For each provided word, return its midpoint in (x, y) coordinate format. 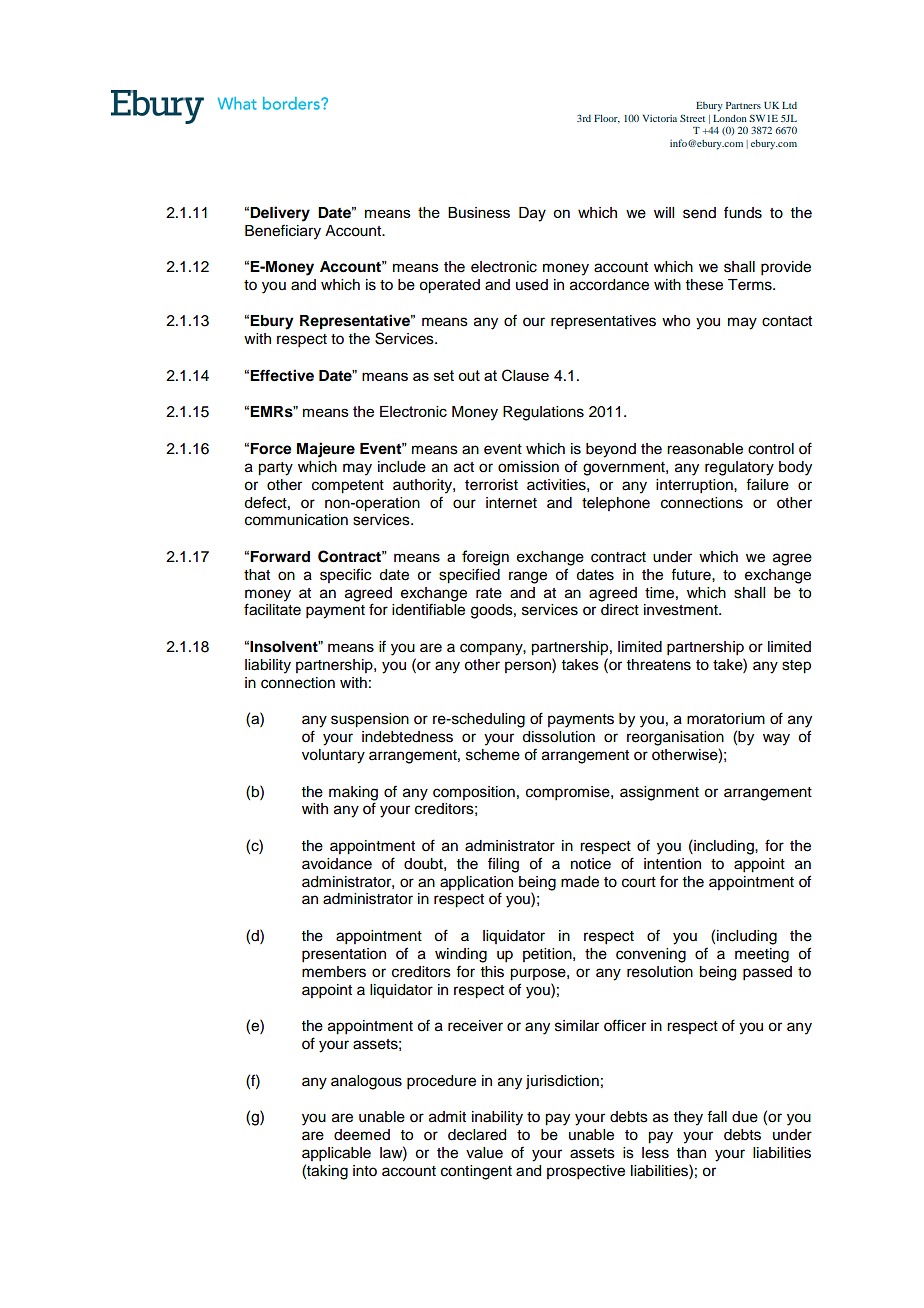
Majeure (326, 450)
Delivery (280, 214)
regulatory (739, 468)
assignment (659, 793)
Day (532, 214)
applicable (336, 1154)
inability (497, 1118)
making (353, 793)
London (730, 118)
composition (474, 793)
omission (528, 467)
